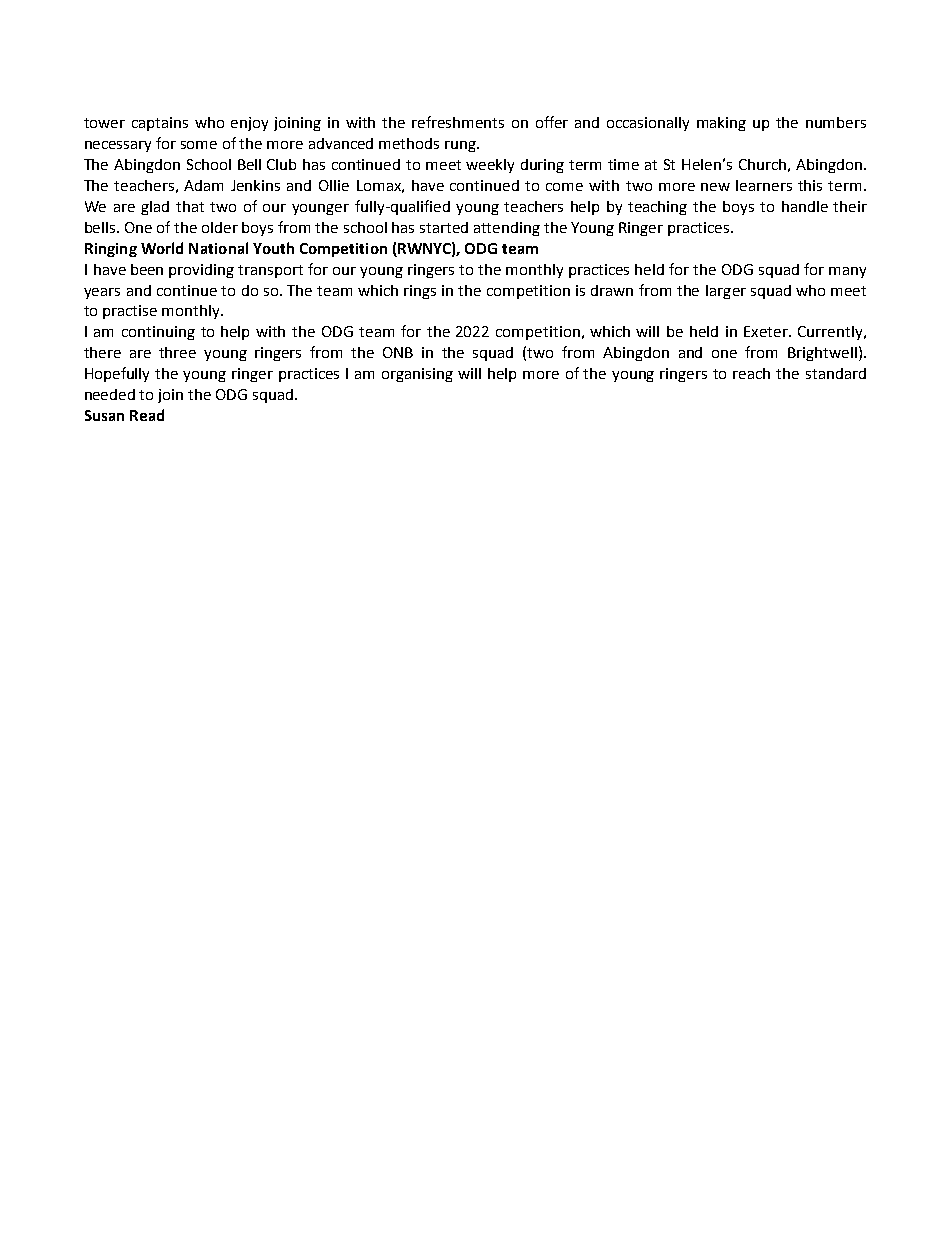 Image resolution: width=952 pixels, height=1233 pixels. I want to click on handle, so click(805, 206).
